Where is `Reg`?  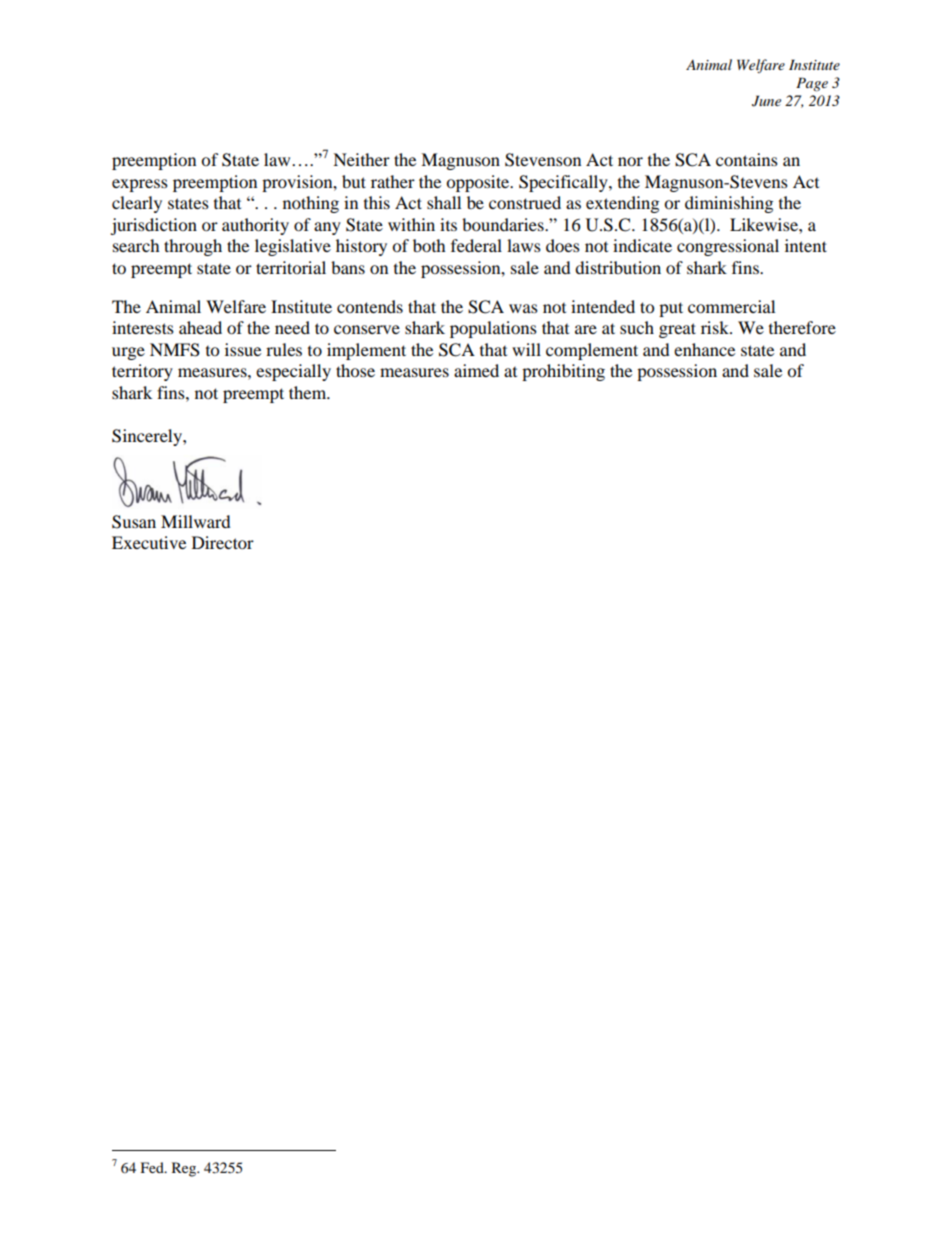 Reg is located at coordinates (185, 1169).
